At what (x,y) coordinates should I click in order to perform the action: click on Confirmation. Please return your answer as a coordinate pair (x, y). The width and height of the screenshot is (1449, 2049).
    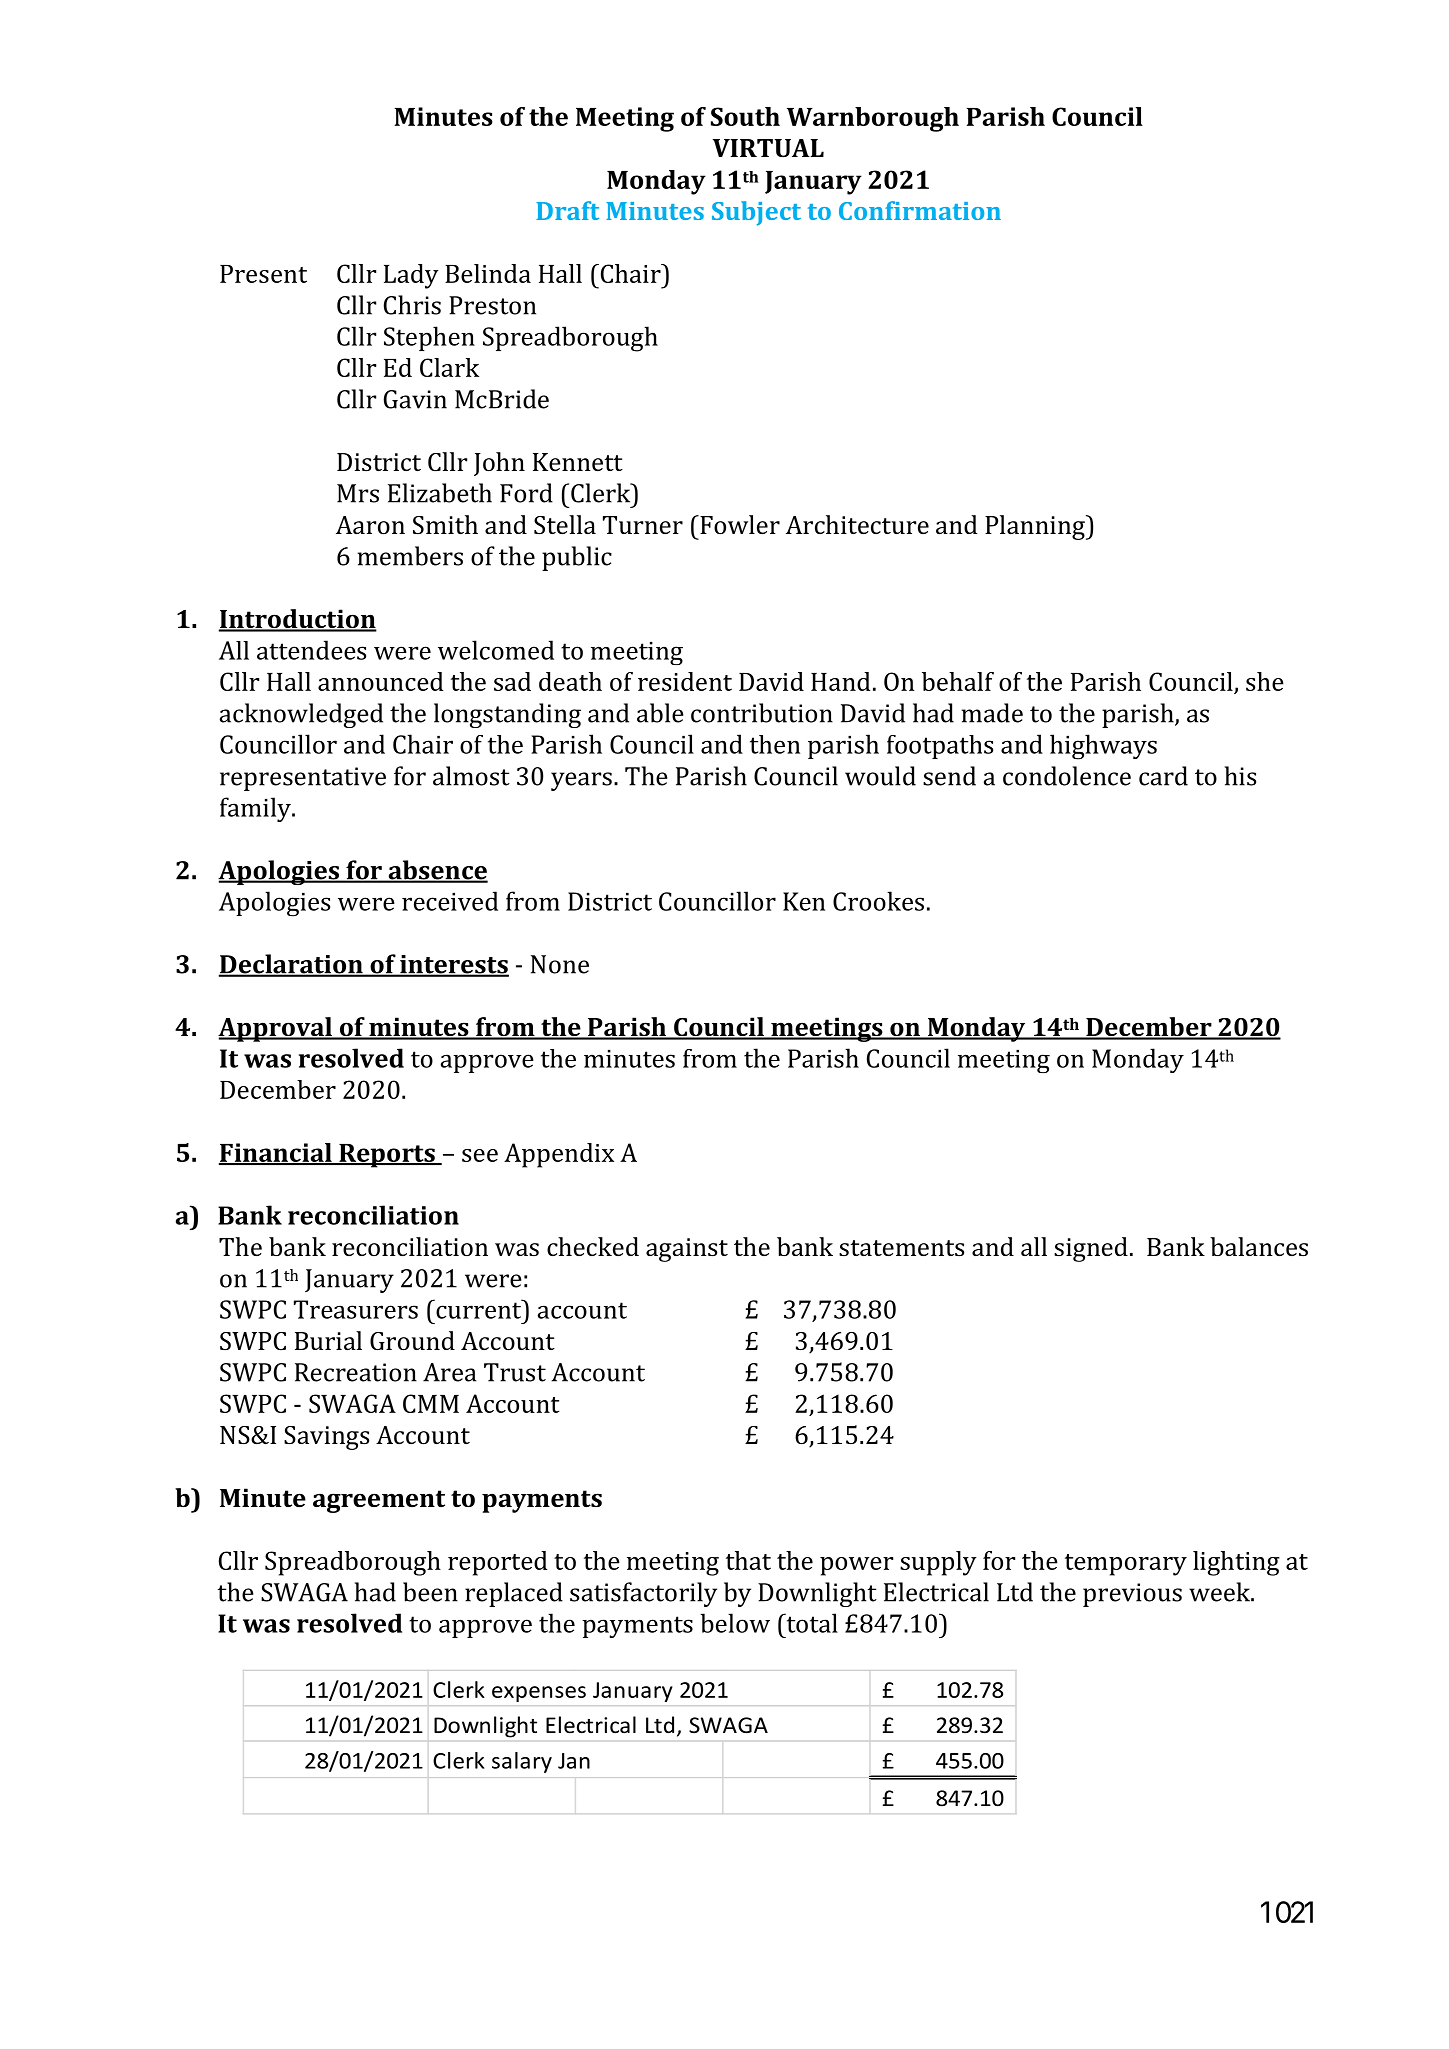
    Looking at the image, I should click on (920, 210).
